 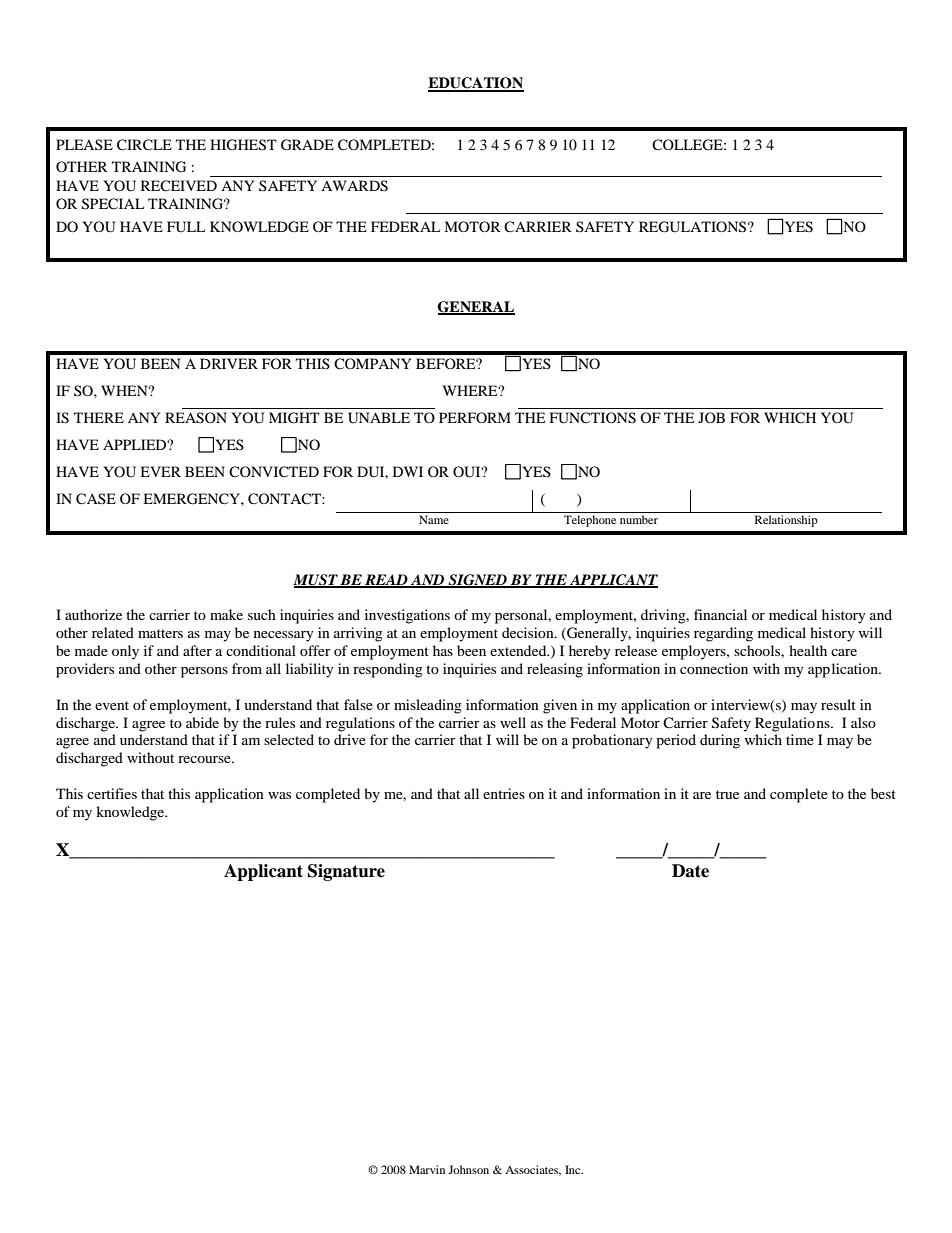 I want to click on health, so click(x=808, y=650).
